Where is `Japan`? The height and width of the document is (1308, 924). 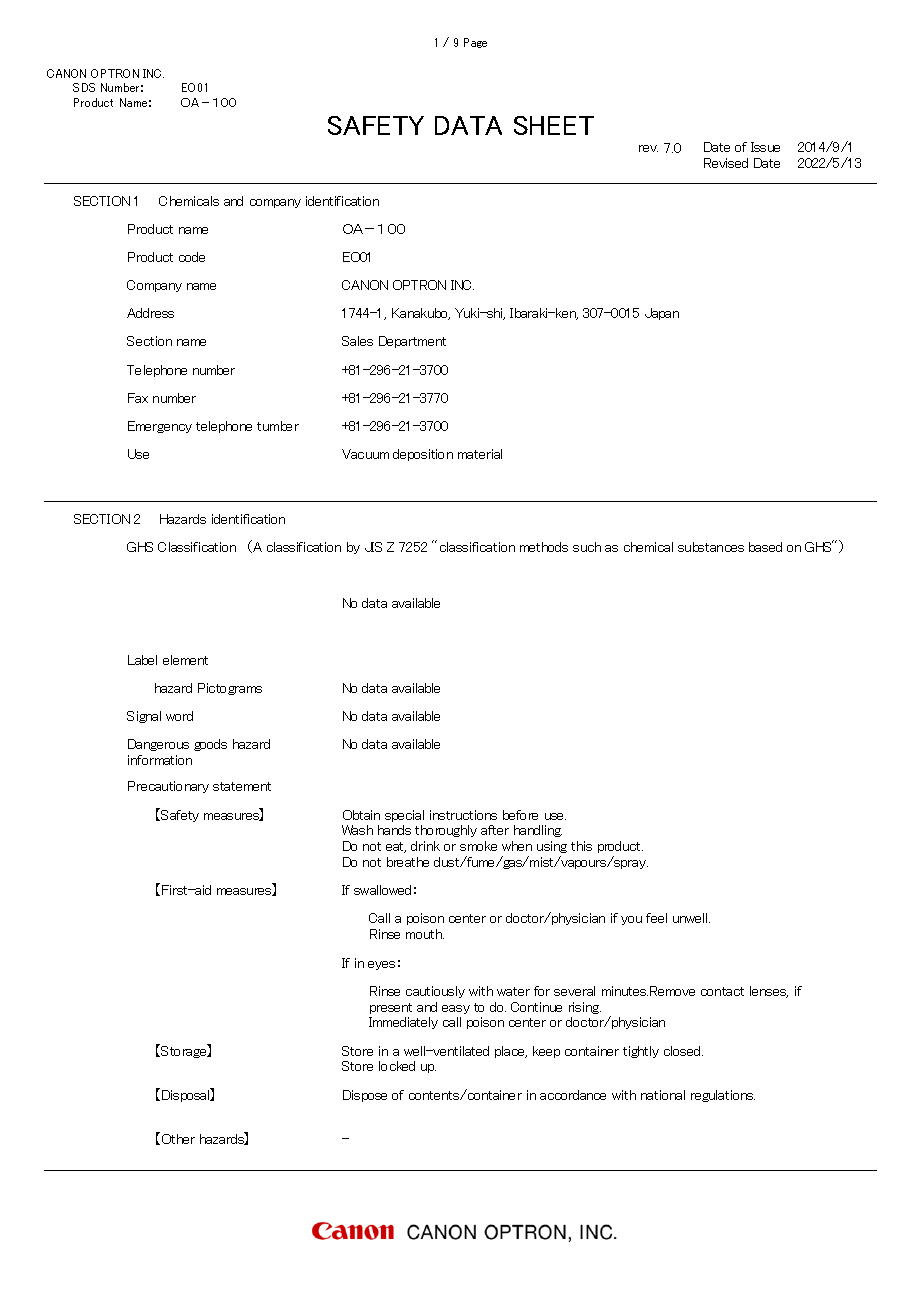
Japan is located at coordinates (662, 314).
